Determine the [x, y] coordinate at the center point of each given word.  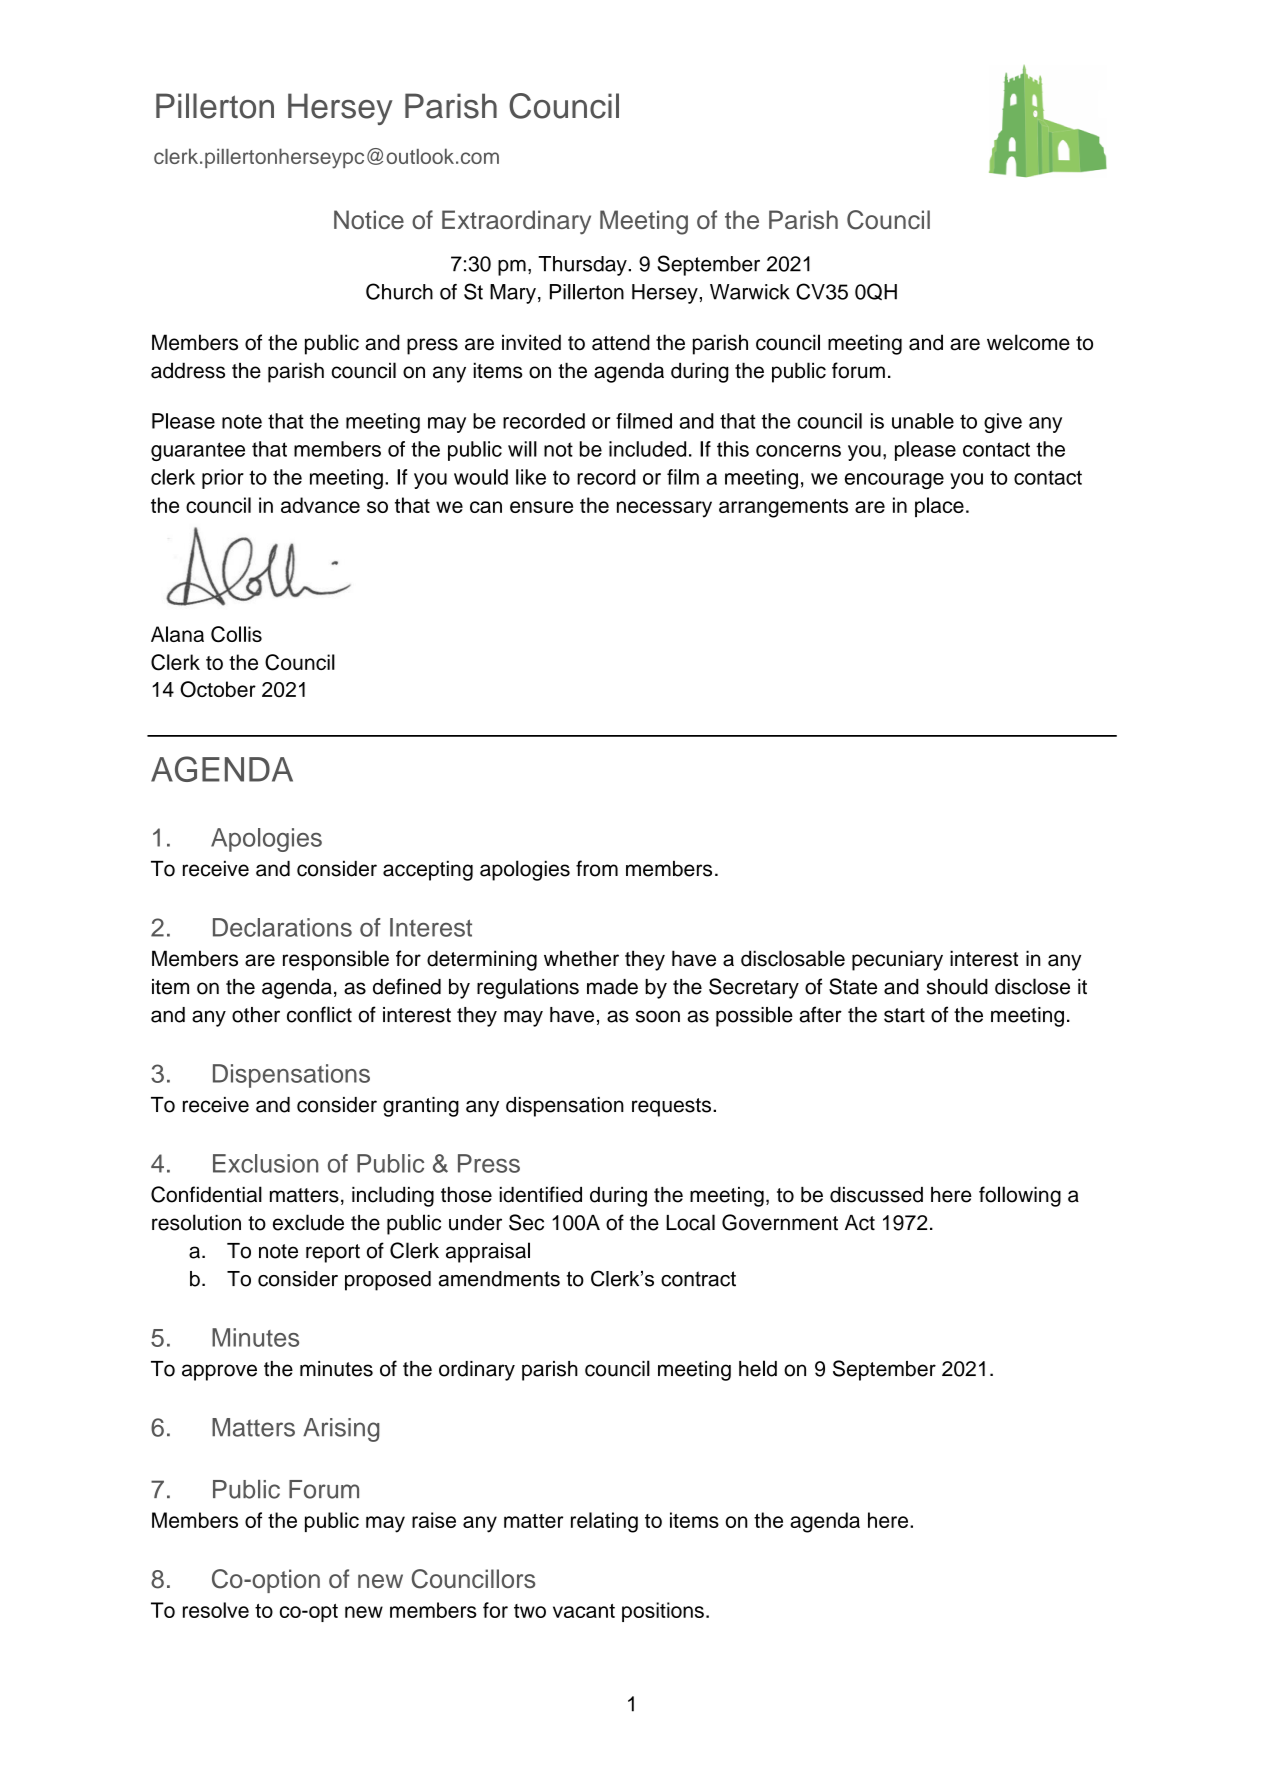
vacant [584, 1611]
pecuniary [897, 960]
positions [663, 1612]
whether [581, 958]
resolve [216, 1610]
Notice [369, 219]
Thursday [583, 266]
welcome [1028, 342]
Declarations [282, 927]
